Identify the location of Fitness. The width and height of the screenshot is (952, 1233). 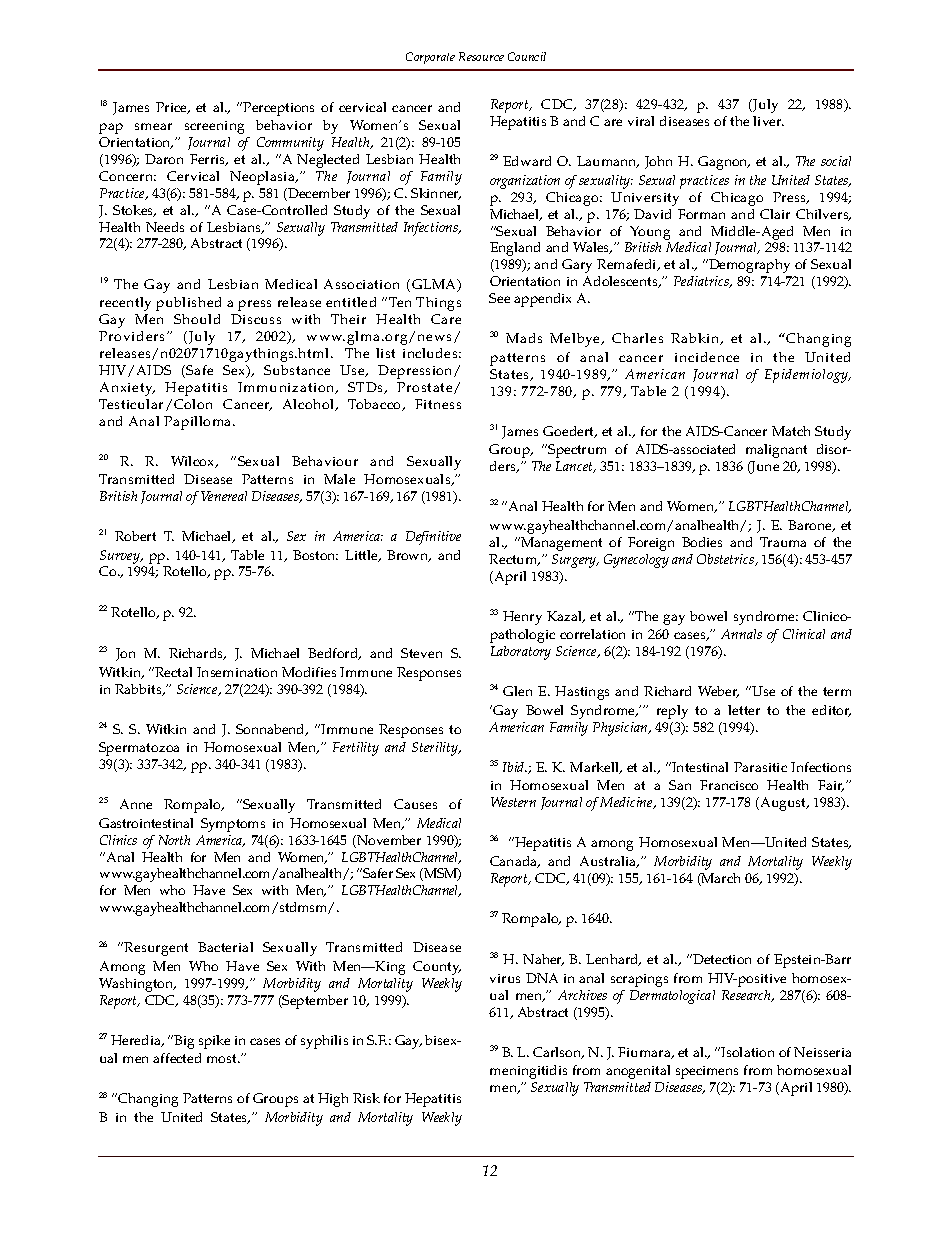
(438, 404).
